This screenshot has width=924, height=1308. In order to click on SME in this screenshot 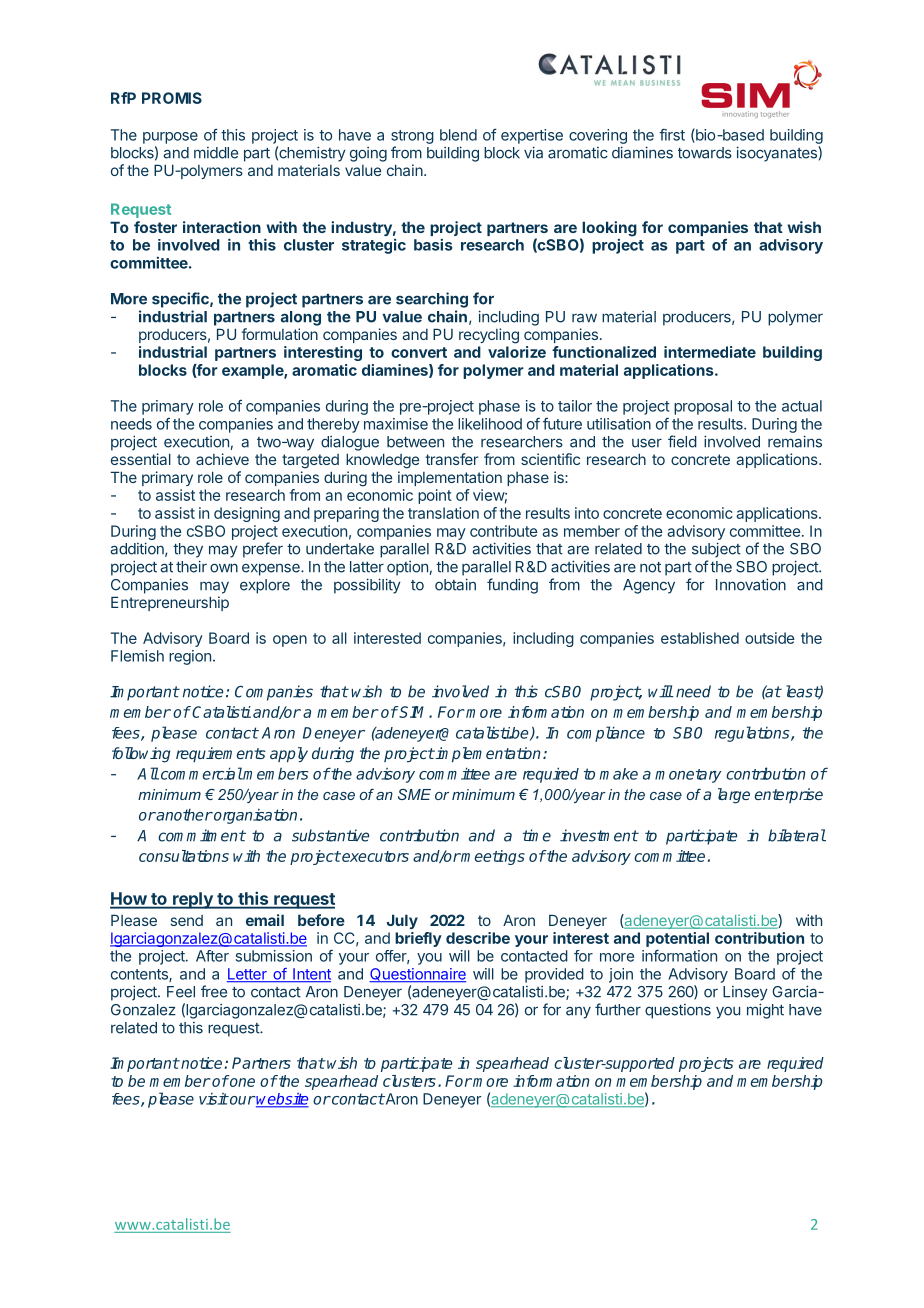, I will do `click(414, 794)`.
